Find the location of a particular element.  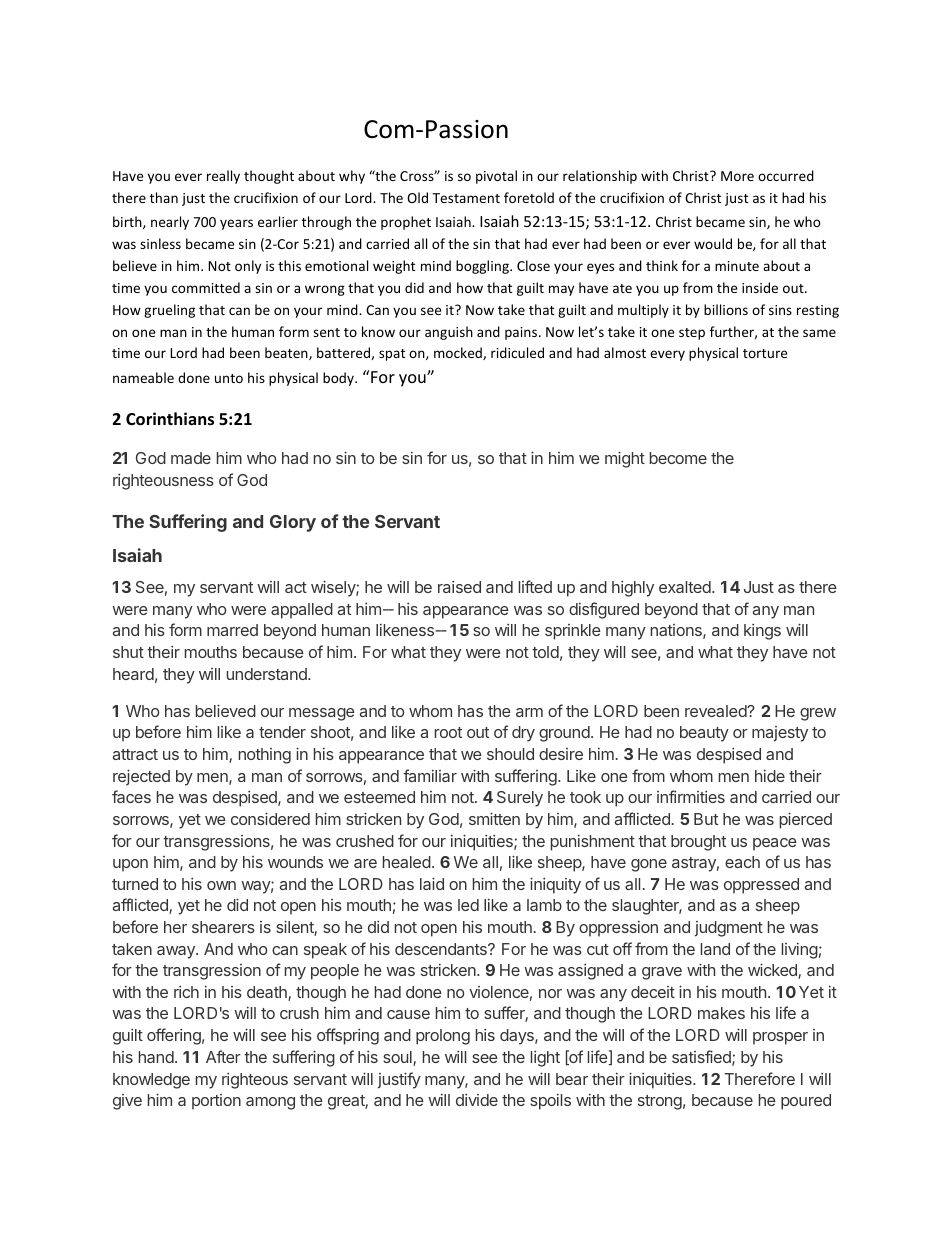

divide is located at coordinates (477, 1100).
